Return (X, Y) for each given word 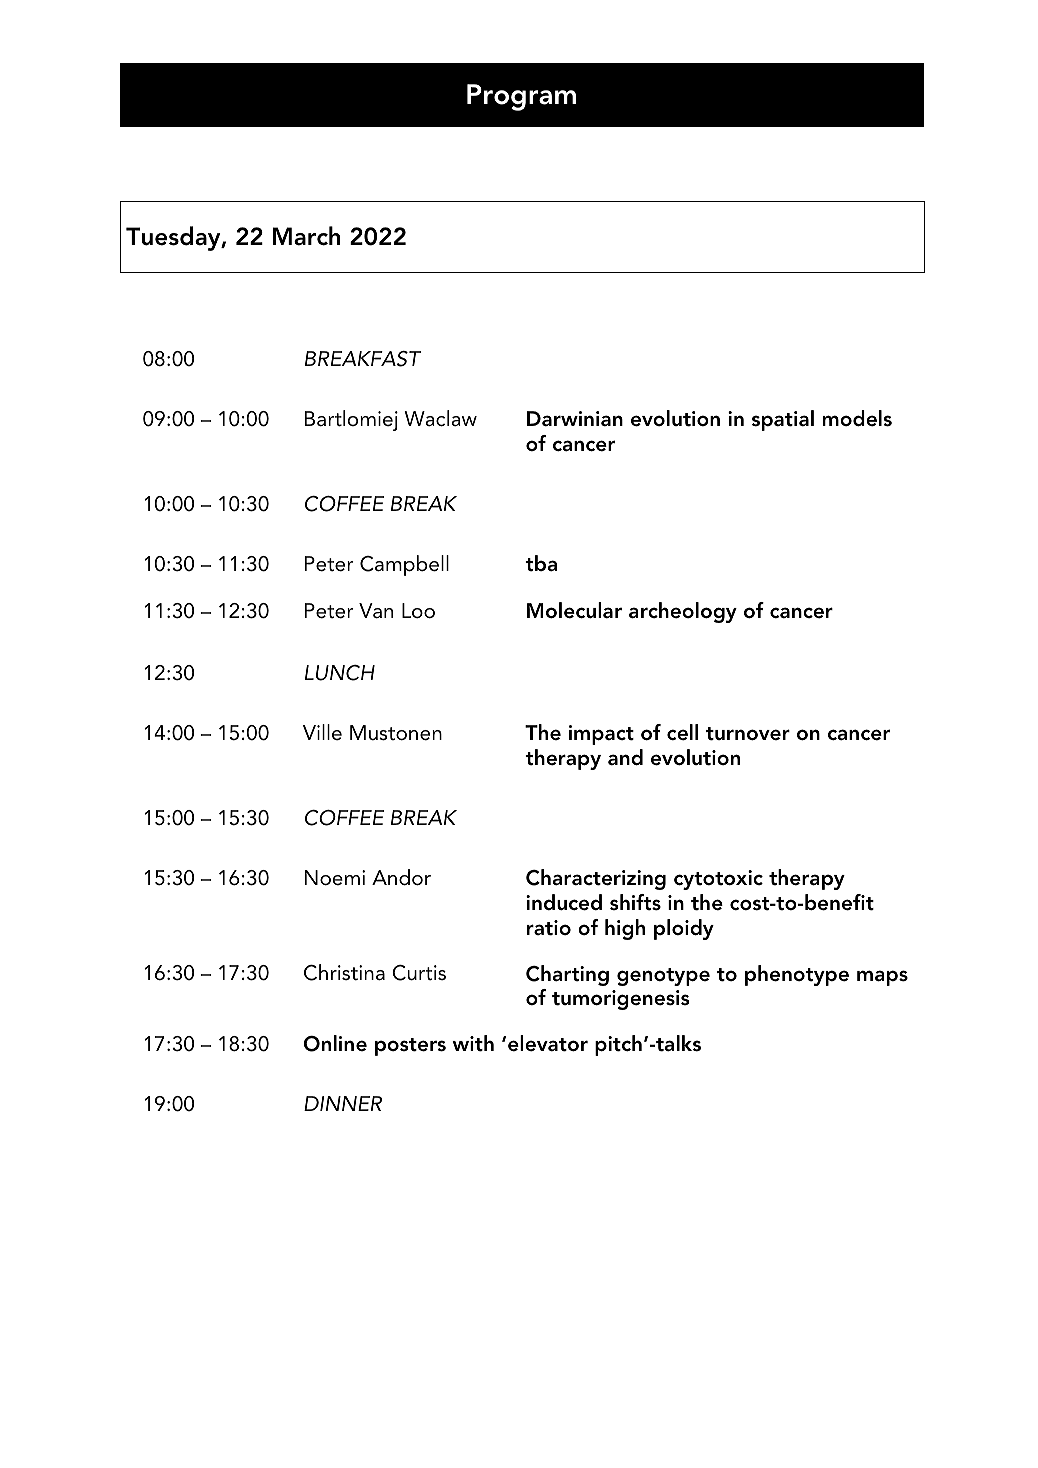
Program (521, 97)
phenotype (797, 975)
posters (410, 1047)
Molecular (574, 610)
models (857, 418)
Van (376, 611)
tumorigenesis (620, 1000)
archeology (683, 612)
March (306, 236)
